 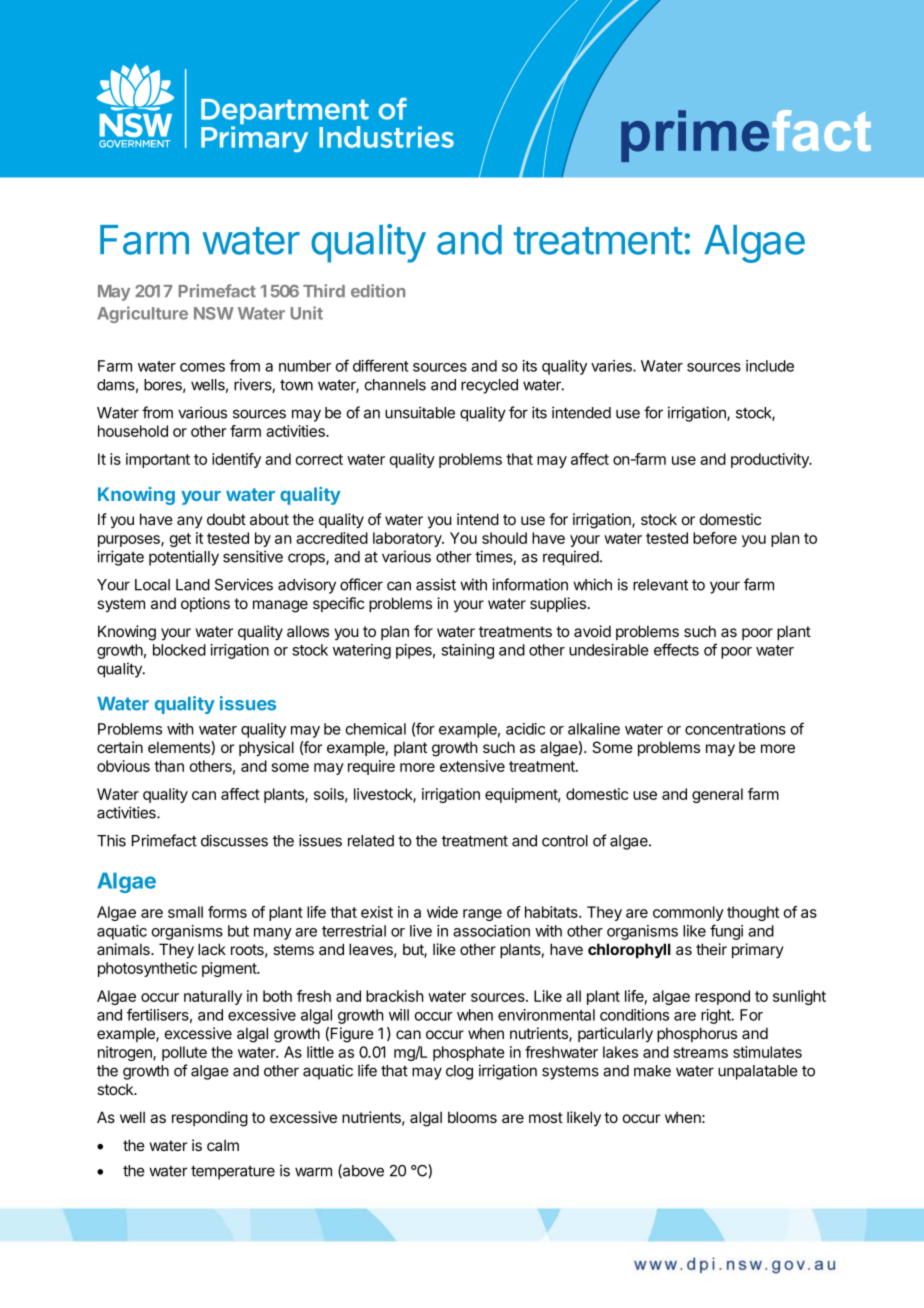 I want to click on concentrations, so click(x=735, y=729).
